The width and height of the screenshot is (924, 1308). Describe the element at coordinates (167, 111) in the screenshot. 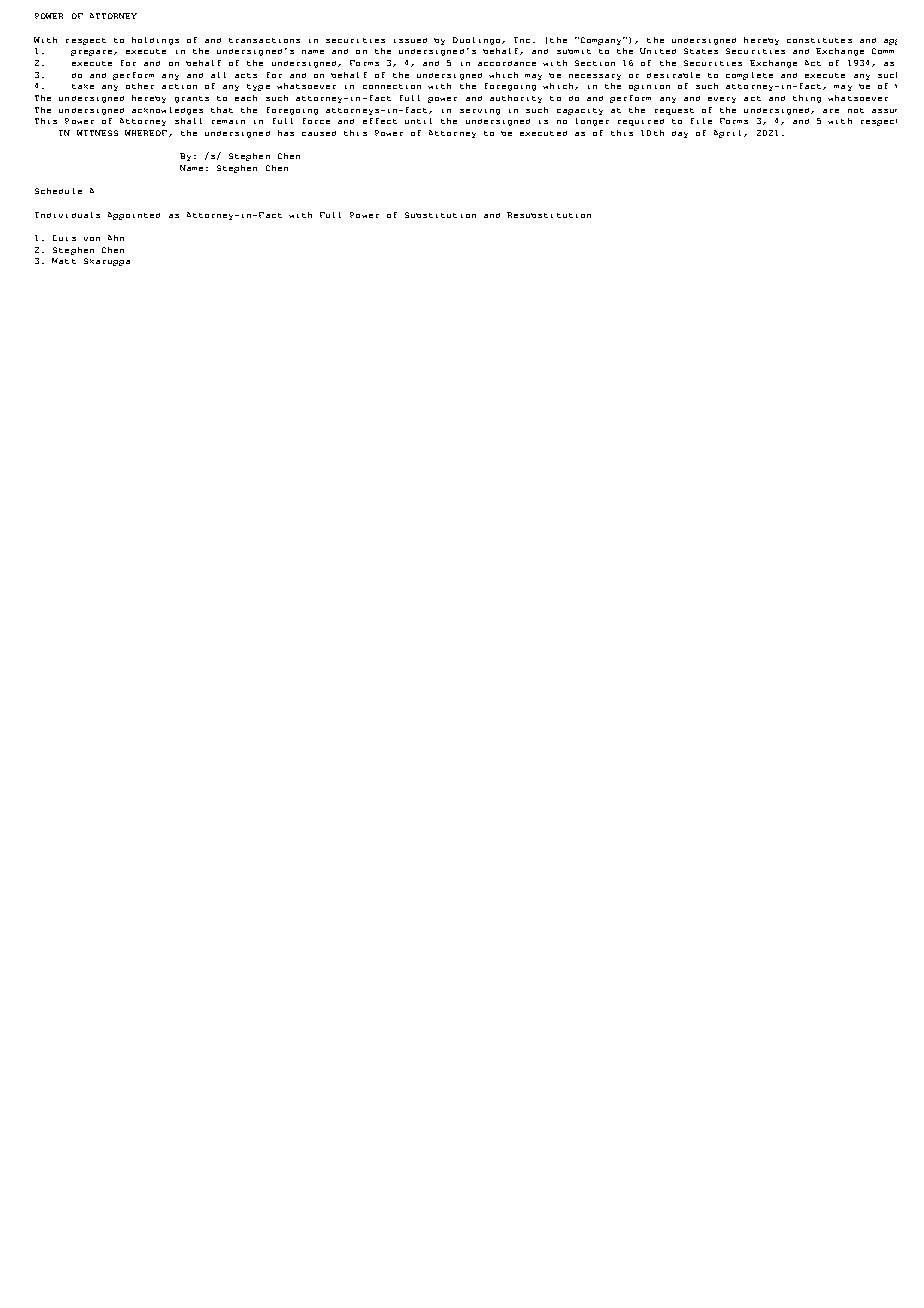

I see `acknowledges` at that location.
